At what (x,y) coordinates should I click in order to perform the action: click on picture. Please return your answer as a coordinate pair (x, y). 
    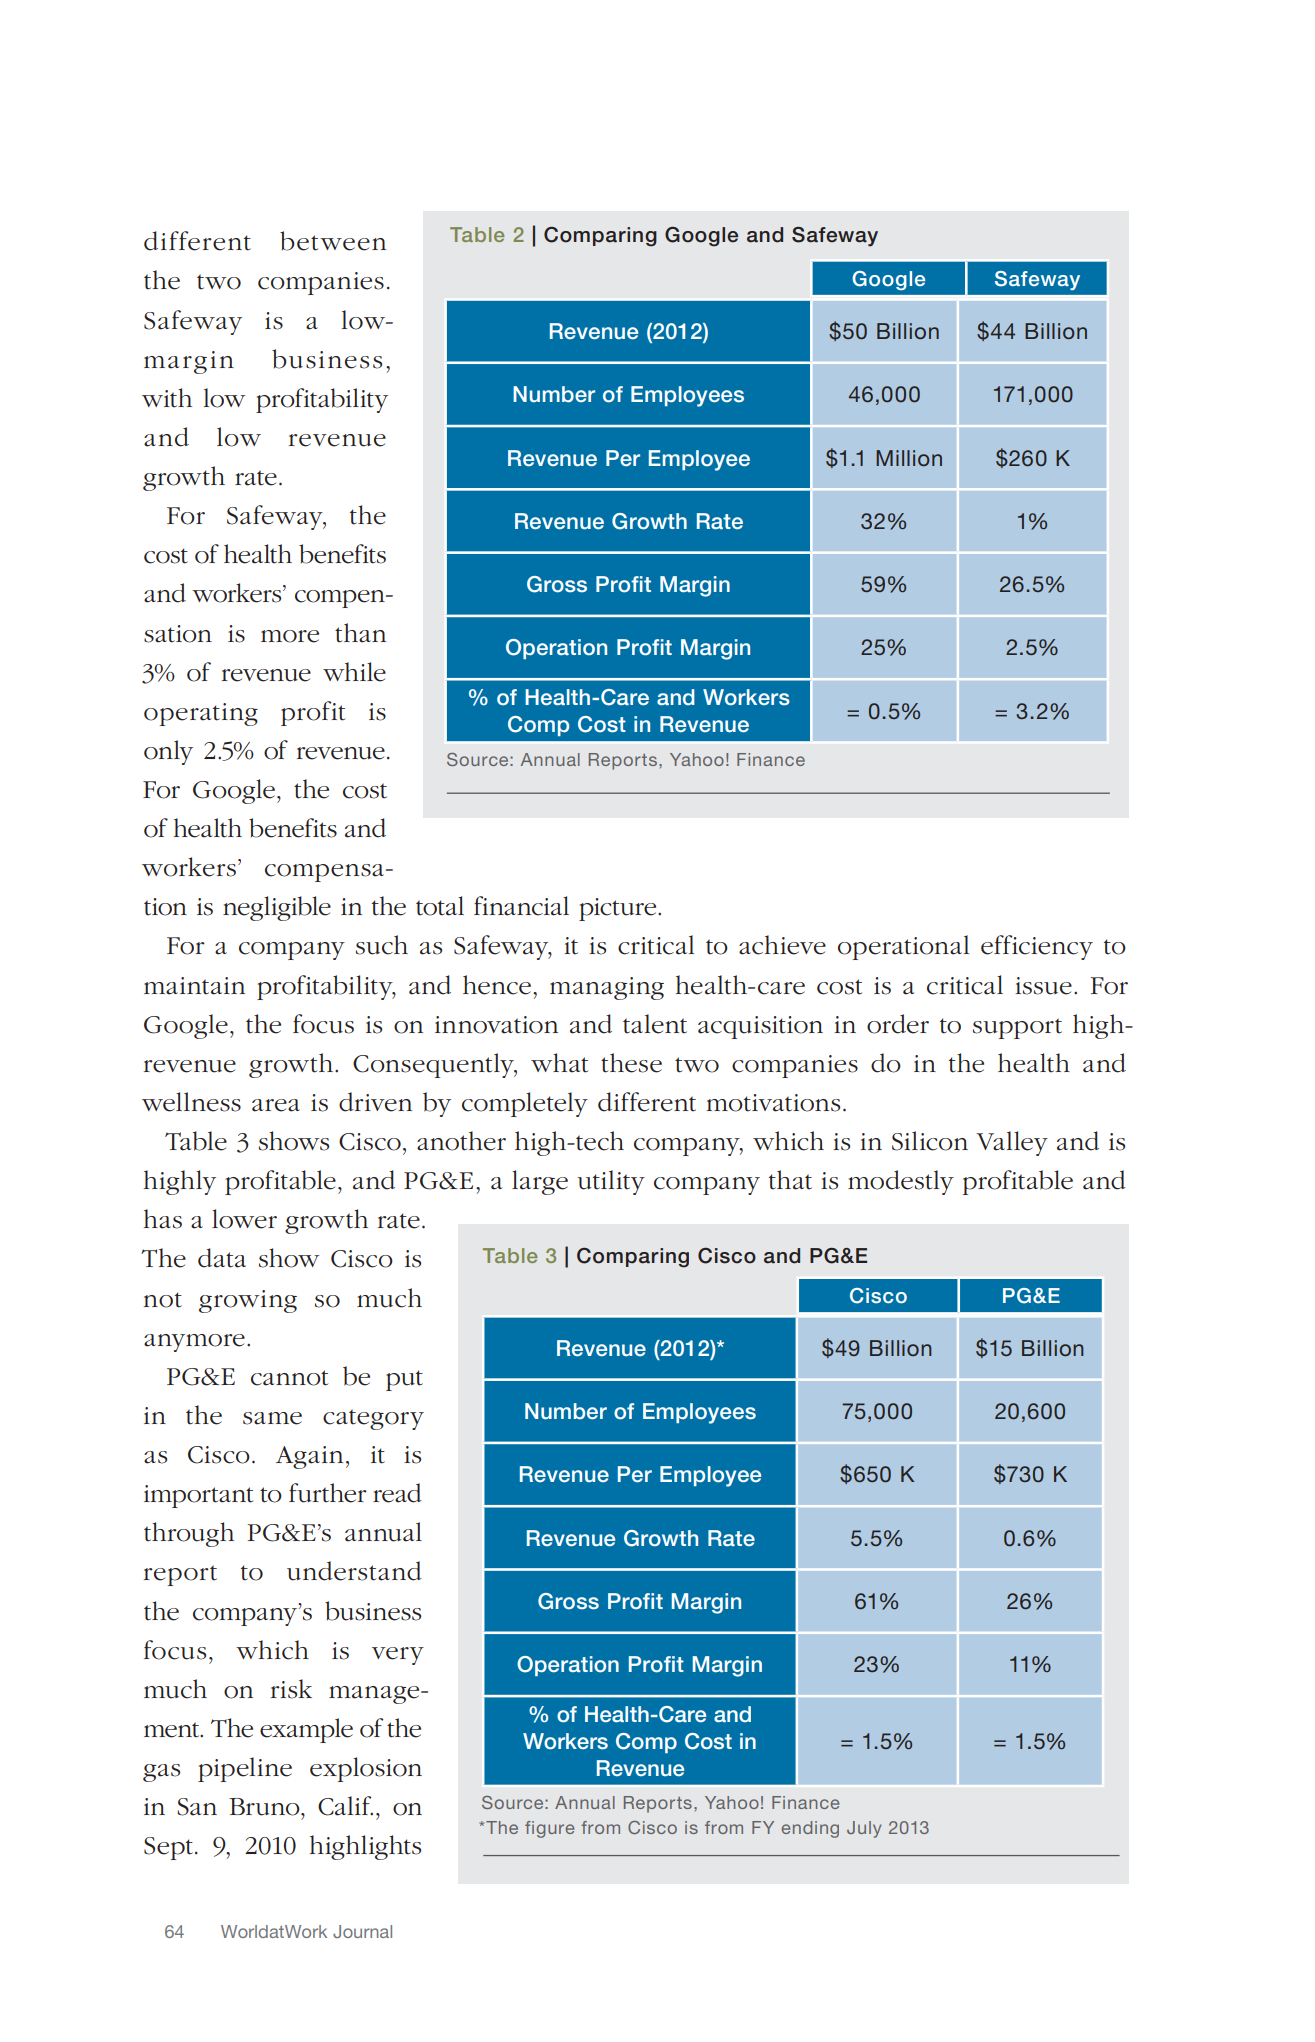
    Looking at the image, I should click on (619, 909).
